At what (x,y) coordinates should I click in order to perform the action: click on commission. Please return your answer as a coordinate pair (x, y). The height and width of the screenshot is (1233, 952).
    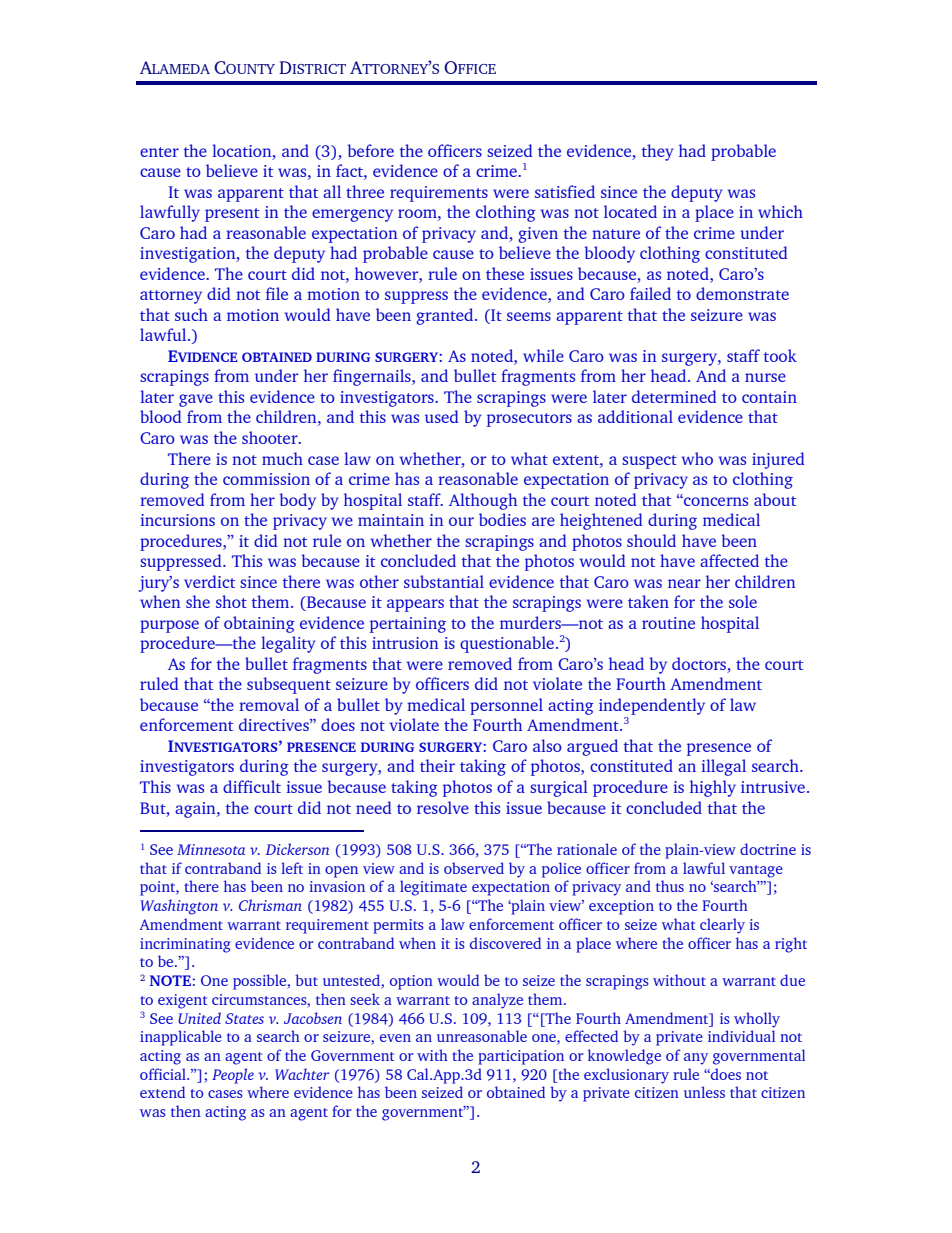
    Looking at the image, I should click on (266, 479).
